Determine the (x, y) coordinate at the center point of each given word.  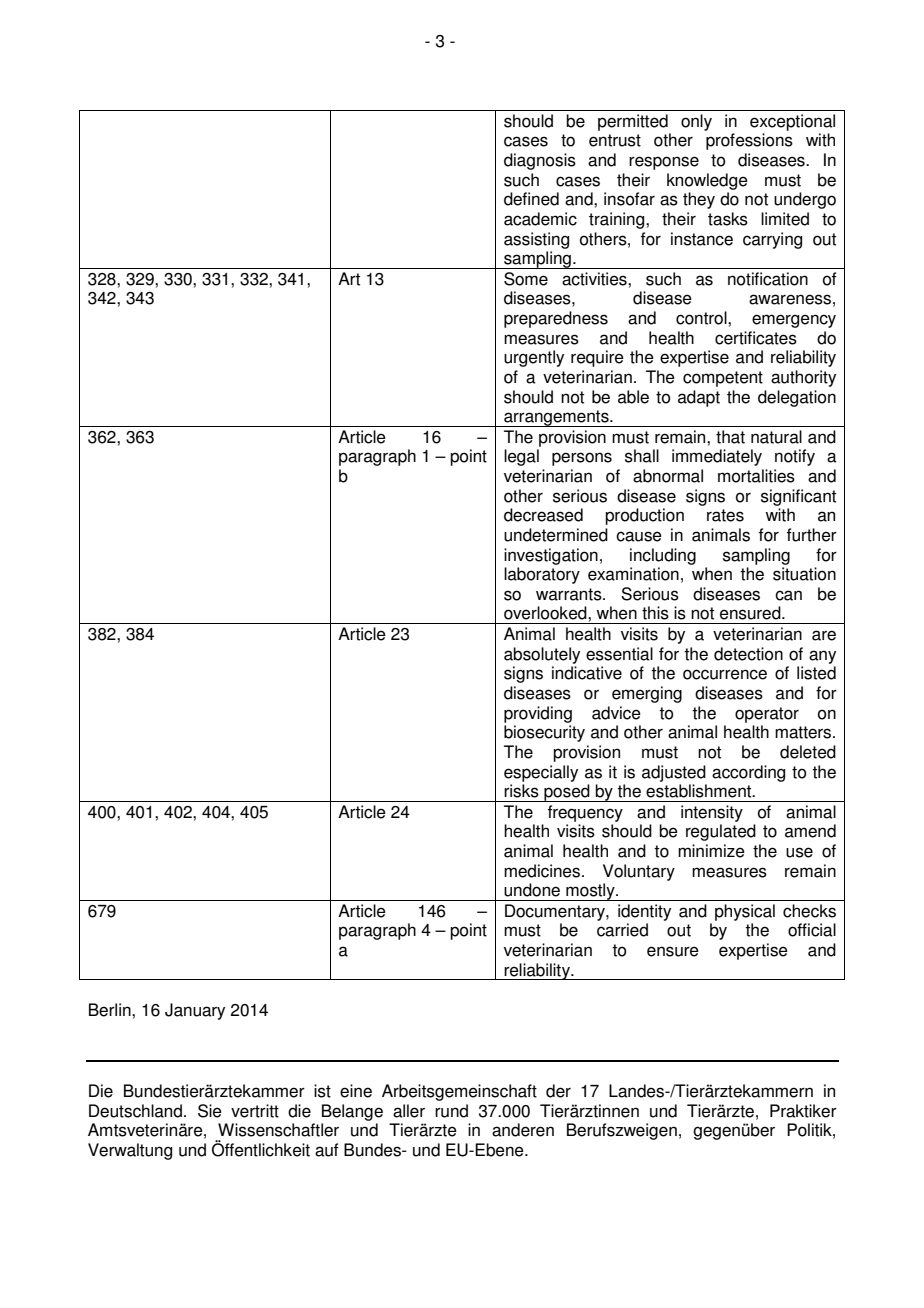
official (812, 930)
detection (748, 654)
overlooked (546, 613)
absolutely (542, 655)
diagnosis (540, 161)
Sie (210, 1111)
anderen (523, 1130)
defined (531, 199)
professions (749, 141)
